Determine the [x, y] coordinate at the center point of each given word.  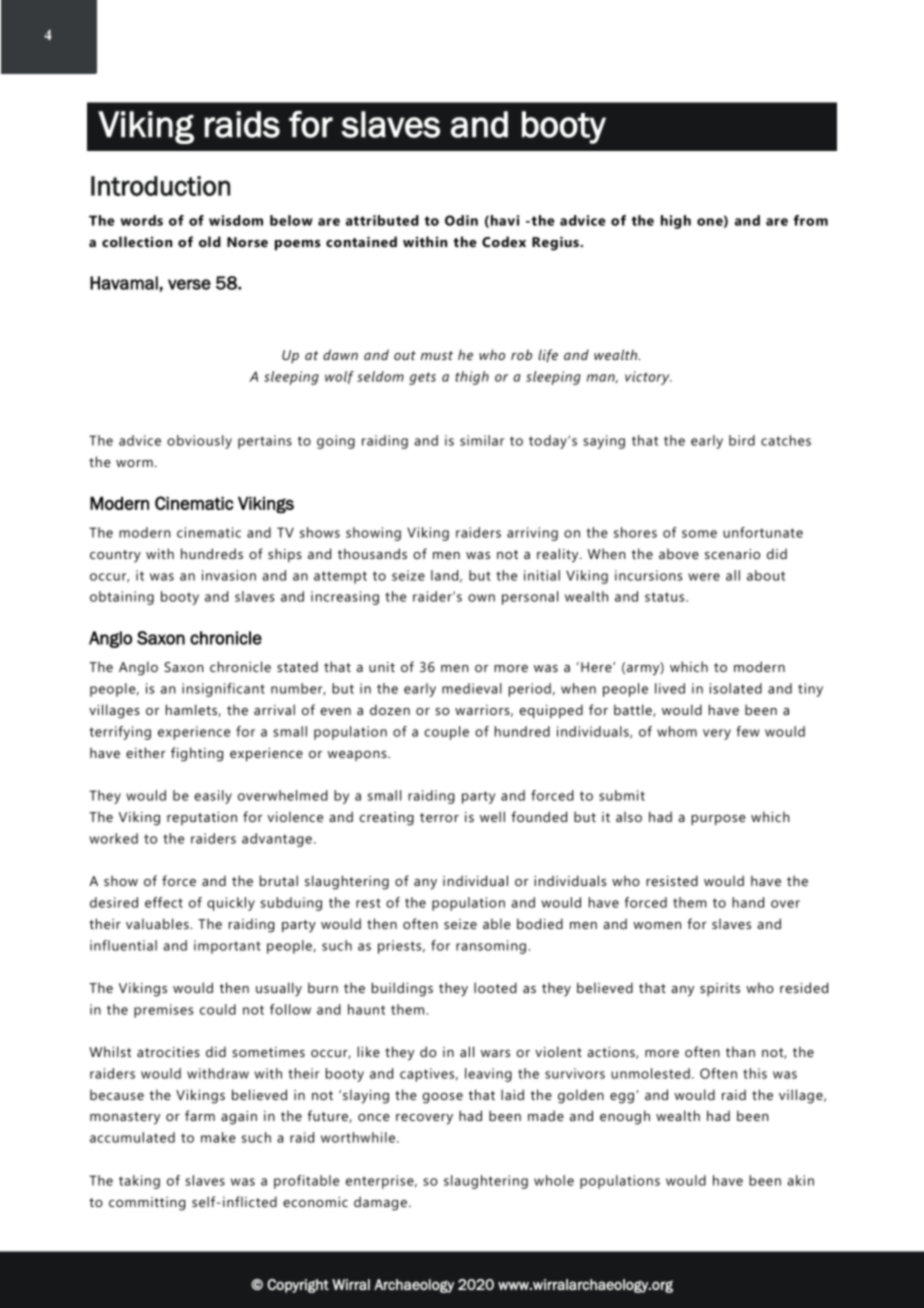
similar [482, 440]
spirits [720, 989]
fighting [197, 754]
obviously [199, 442]
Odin [461, 220]
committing [147, 1204]
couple [446, 733]
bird [742, 440]
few [747, 731]
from [810, 220]
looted [495, 987]
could [218, 1009]
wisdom [236, 220]
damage [380, 1203]
